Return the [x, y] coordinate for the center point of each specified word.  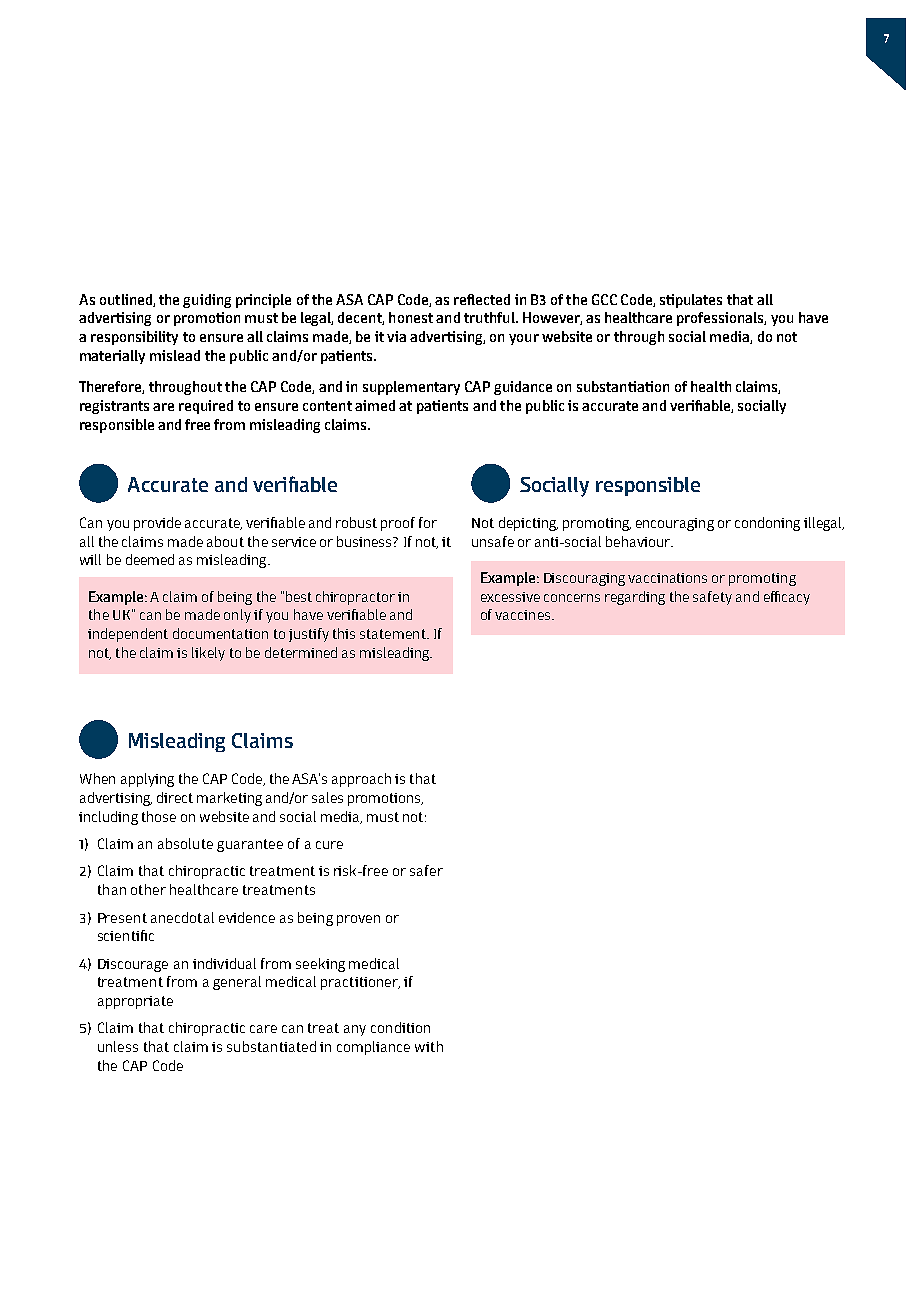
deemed [150, 559]
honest [411, 317]
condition [400, 1027]
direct [175, 797]
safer [426, 870]
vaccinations [667, 578]
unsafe [493, 541]
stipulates [691, 301]
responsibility [134, 338]
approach [361, 780]
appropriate [135, 1002]
